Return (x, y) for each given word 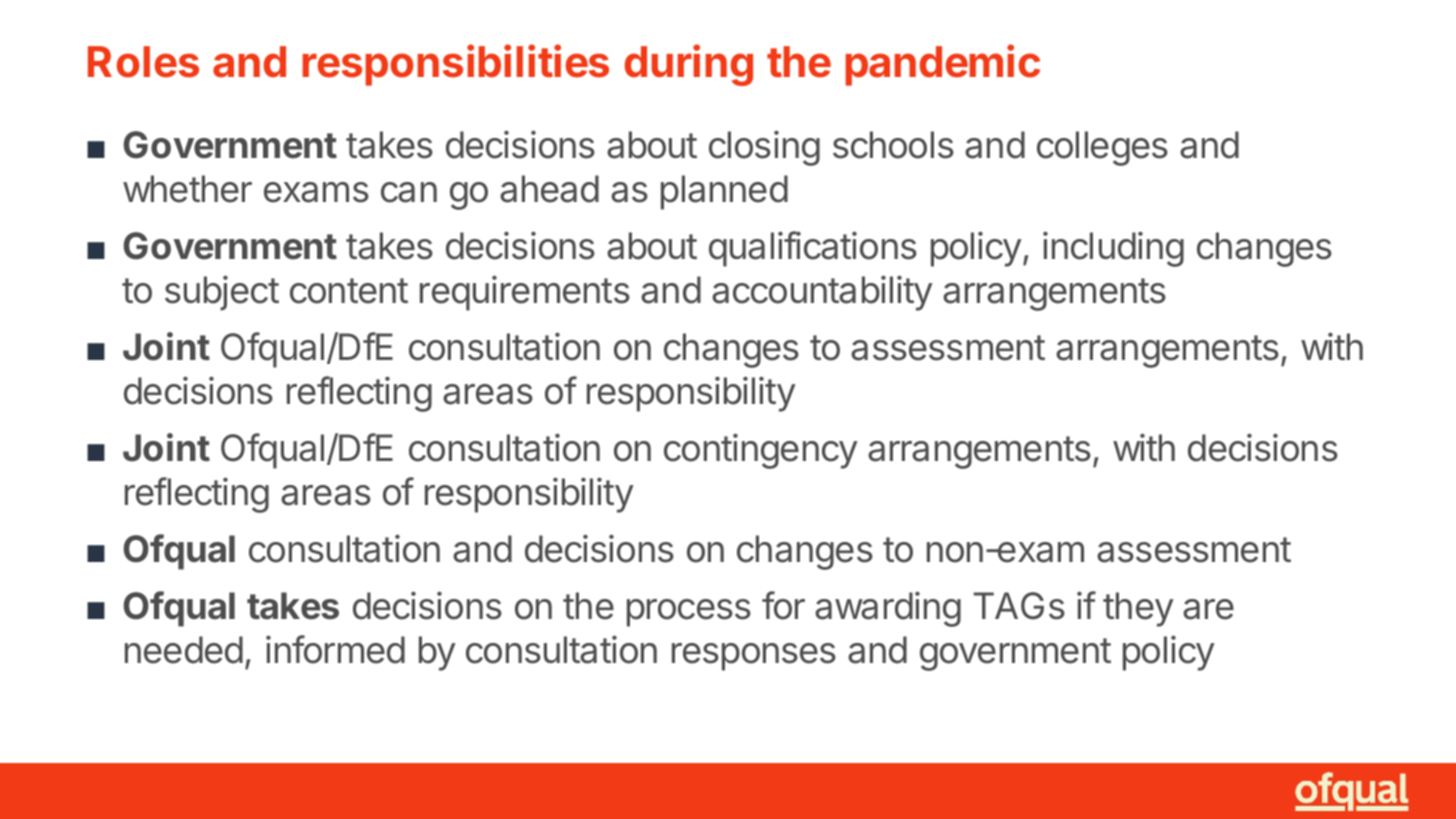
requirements (525, 293)
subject (222, 293)
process (689, 613)
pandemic (942, 65)
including (1113, 249)
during (689, 65)
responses (754, 657)
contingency (761, 451)
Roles (143, 62)
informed (335, 649)
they (1138, 609)
